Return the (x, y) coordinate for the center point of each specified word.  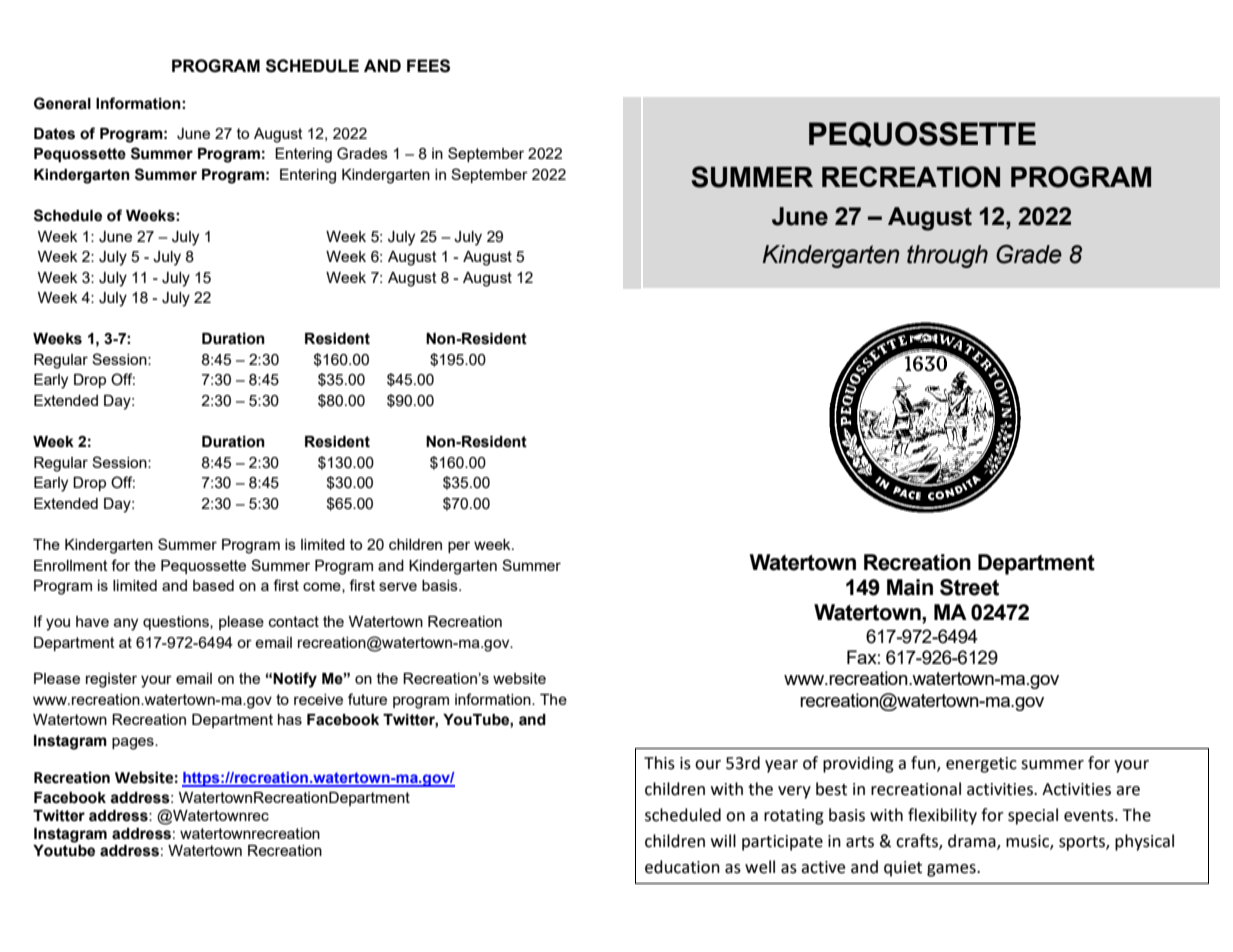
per (459, 547)
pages (134, 743)
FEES (428, 66)
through (947, 256)
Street (969, 587)
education (682, 867)
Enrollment (71, 565)
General (62, 103)
